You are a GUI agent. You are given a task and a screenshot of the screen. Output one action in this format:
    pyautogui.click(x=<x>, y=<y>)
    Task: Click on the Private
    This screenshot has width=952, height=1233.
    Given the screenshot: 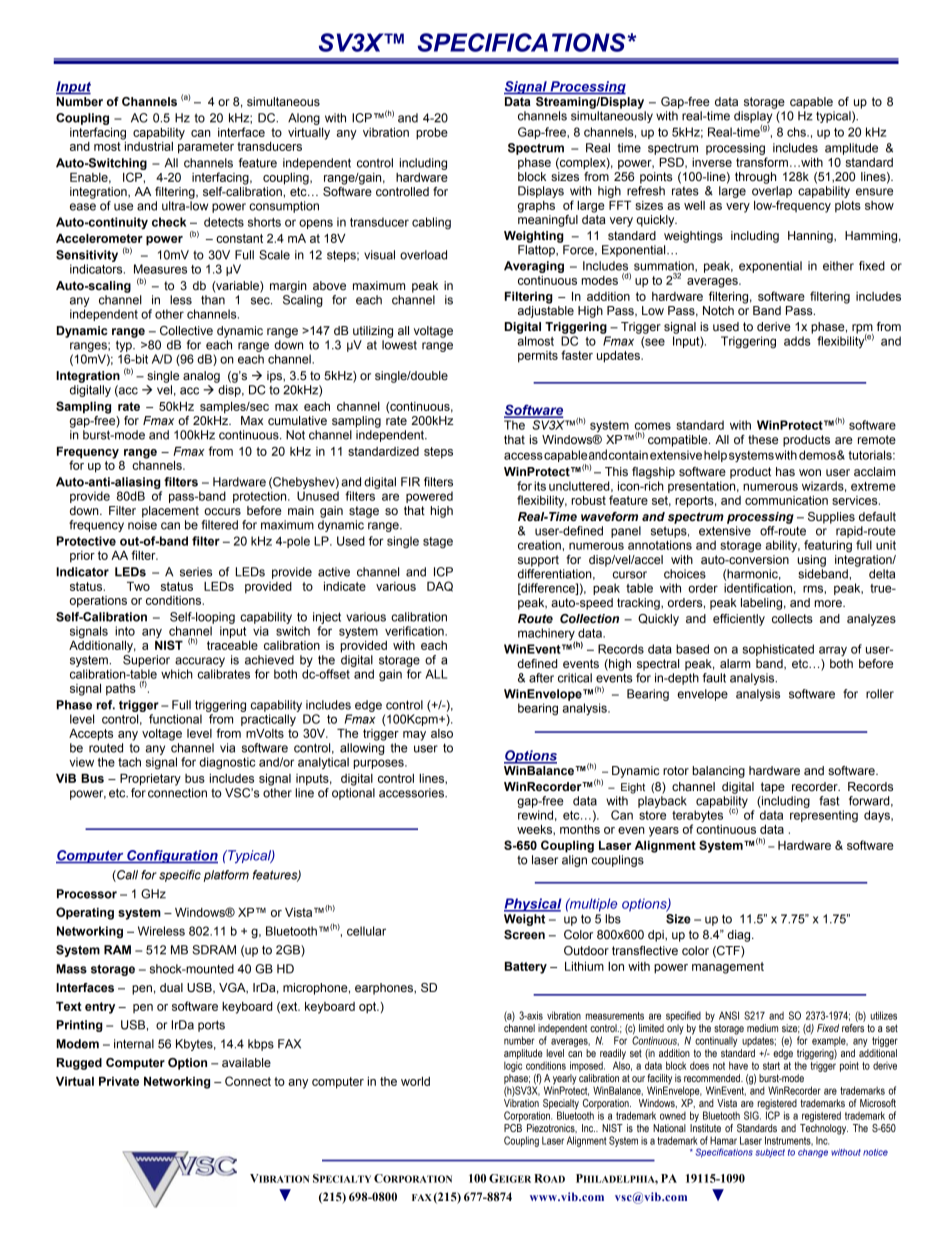 What is the action you would take?
    pyautogui.click(x=119, y=1081)
